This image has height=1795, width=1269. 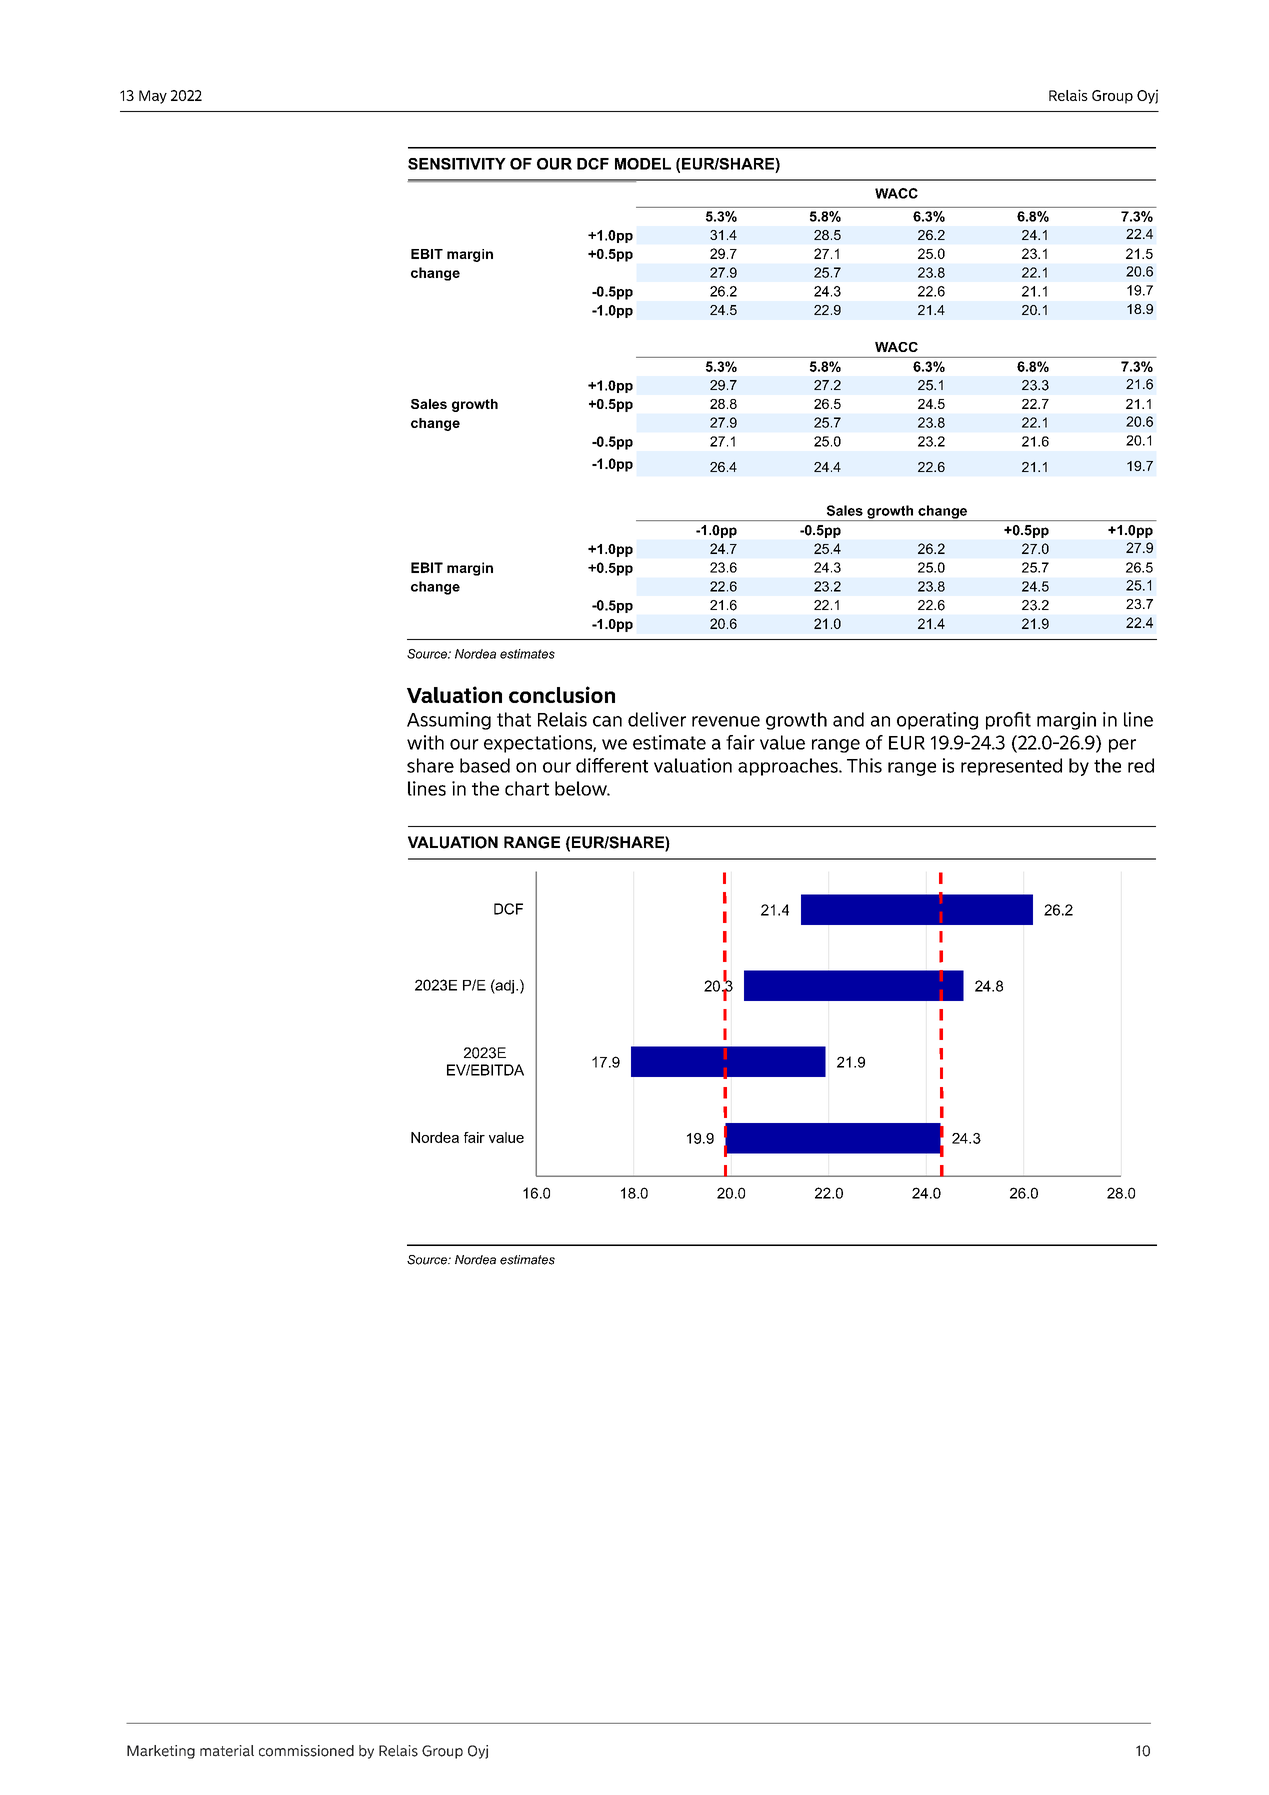 What do you see at coordinates (643, 164) in the image?
I see `MODEL` at bounding box center [643, 164].
